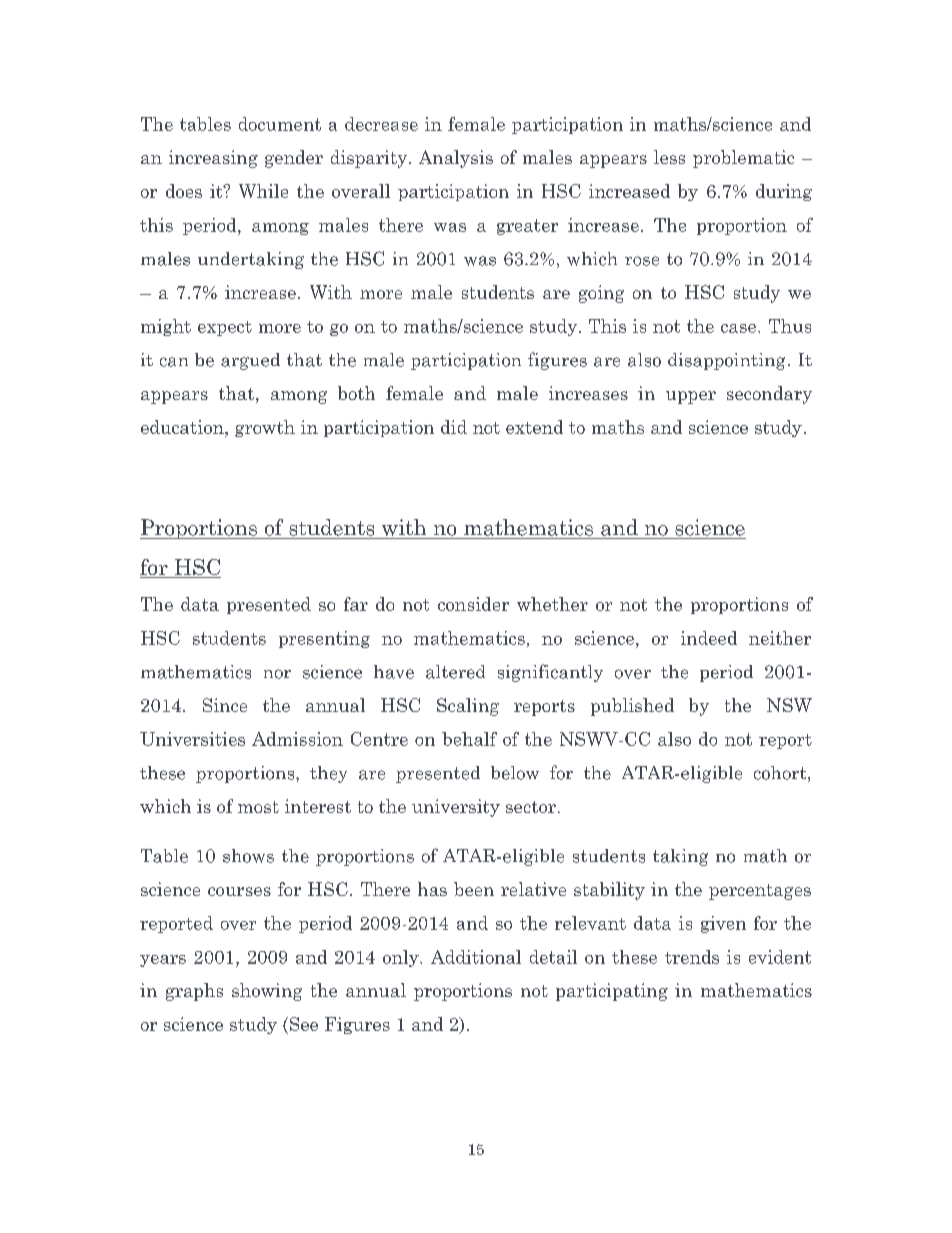 This image has height=1233, width=952. Describe the element at coordinates (267, 992) in the image. I see `showing` at that location.
